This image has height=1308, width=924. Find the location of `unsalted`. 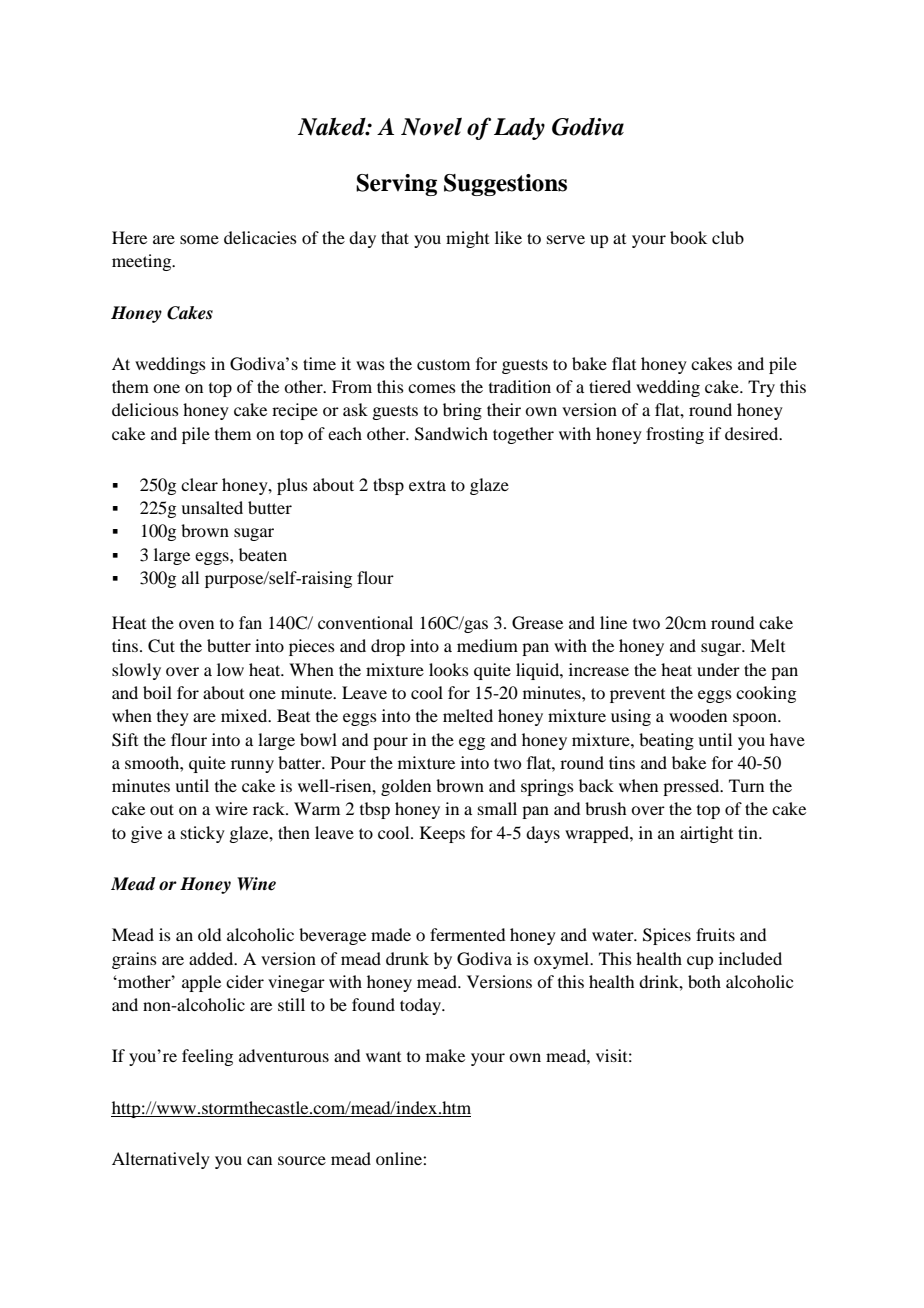

unsalted is located at coordinates (212, 507).
